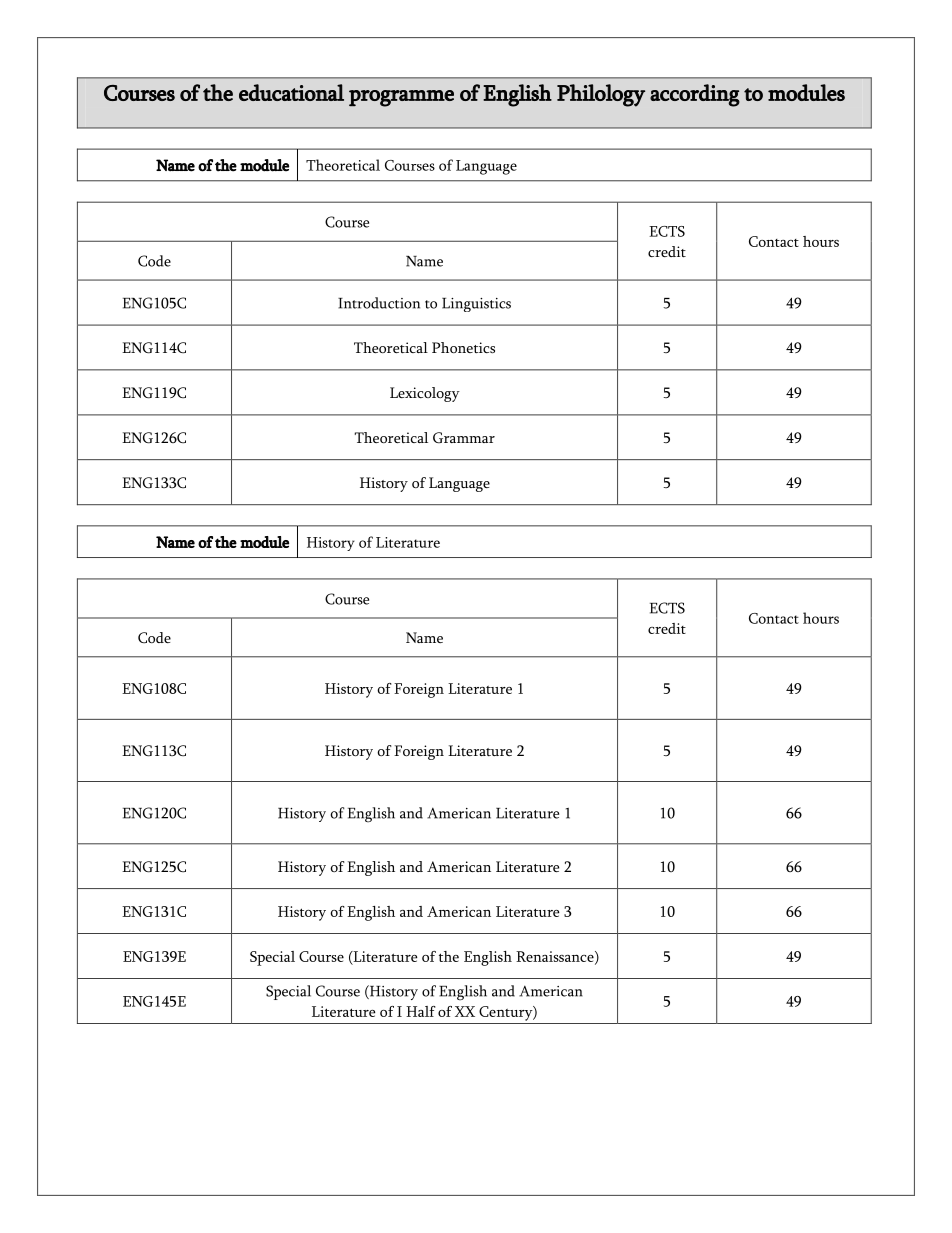 This screenshot has height=1233, width=952. I want to click on Introduction, so click(379, 303).
